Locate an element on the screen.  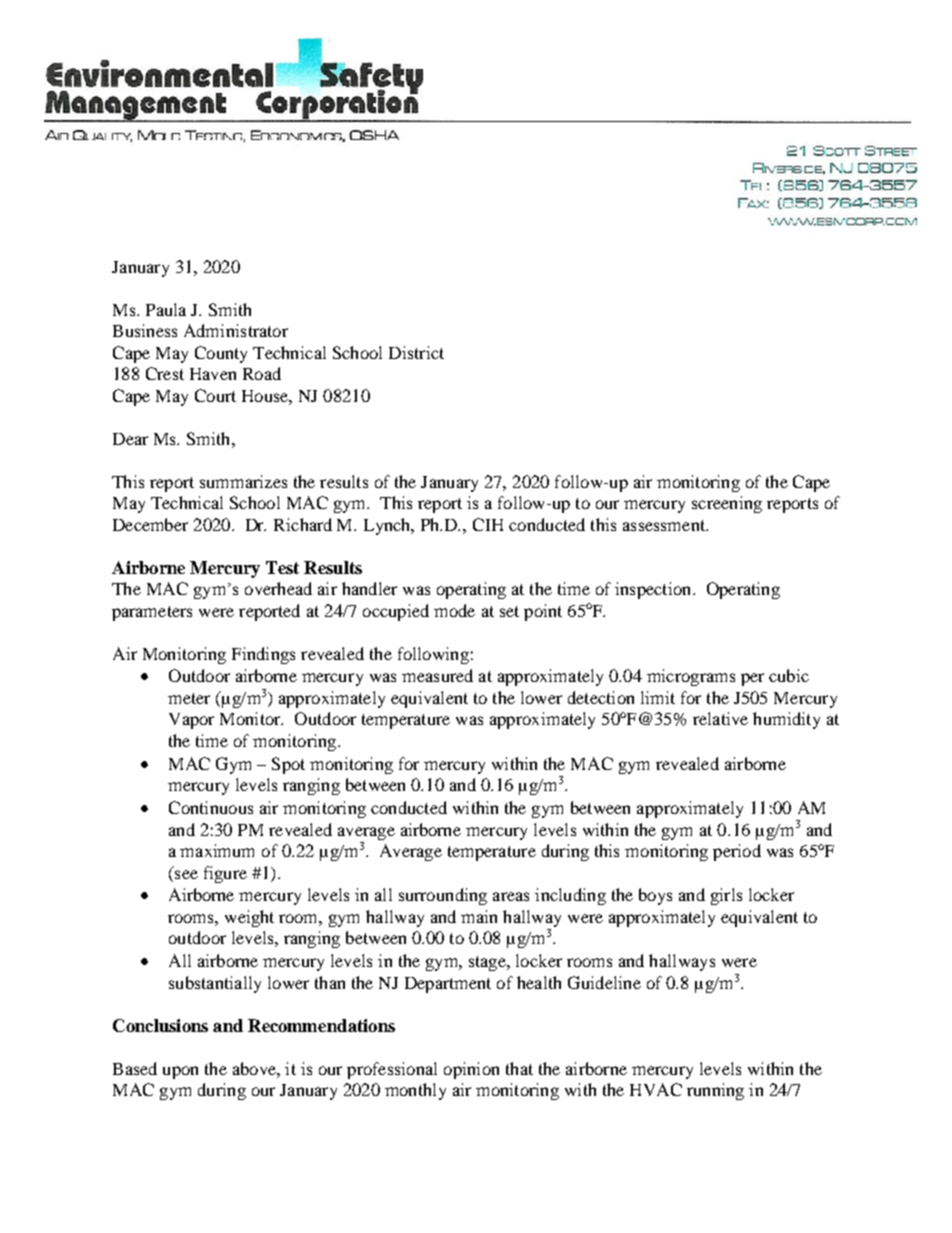
inspection is located at coordinates (654, 590).
